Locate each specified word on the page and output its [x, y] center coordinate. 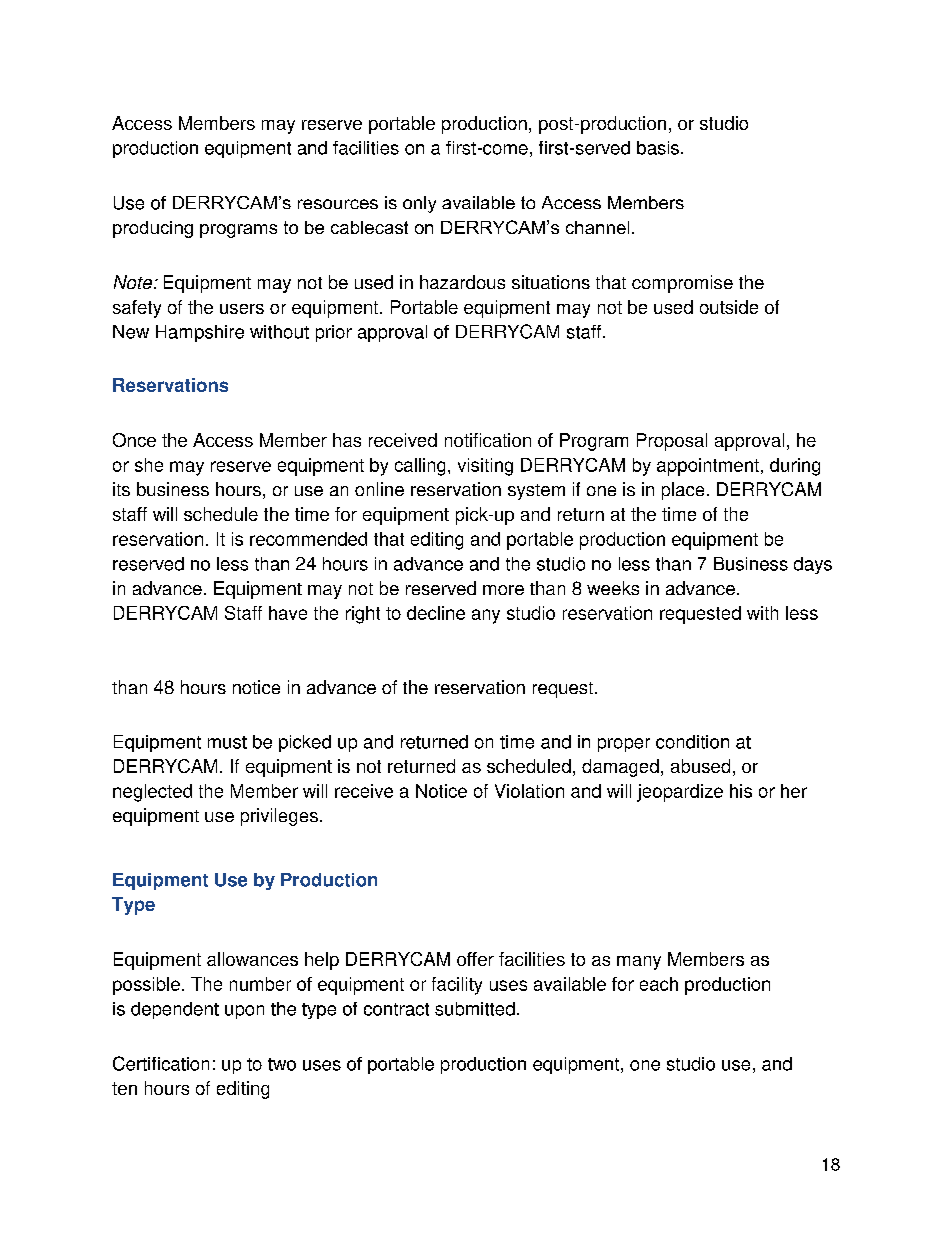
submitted [475, 1009]
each [659, 984]
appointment [708, 467]
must [227, 742]
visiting [485, 467]
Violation [529, 791]
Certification [161, 1063]
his [741, 791]
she [149, 465]
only [419, 204]
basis [658, 148]
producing [153, 229]
